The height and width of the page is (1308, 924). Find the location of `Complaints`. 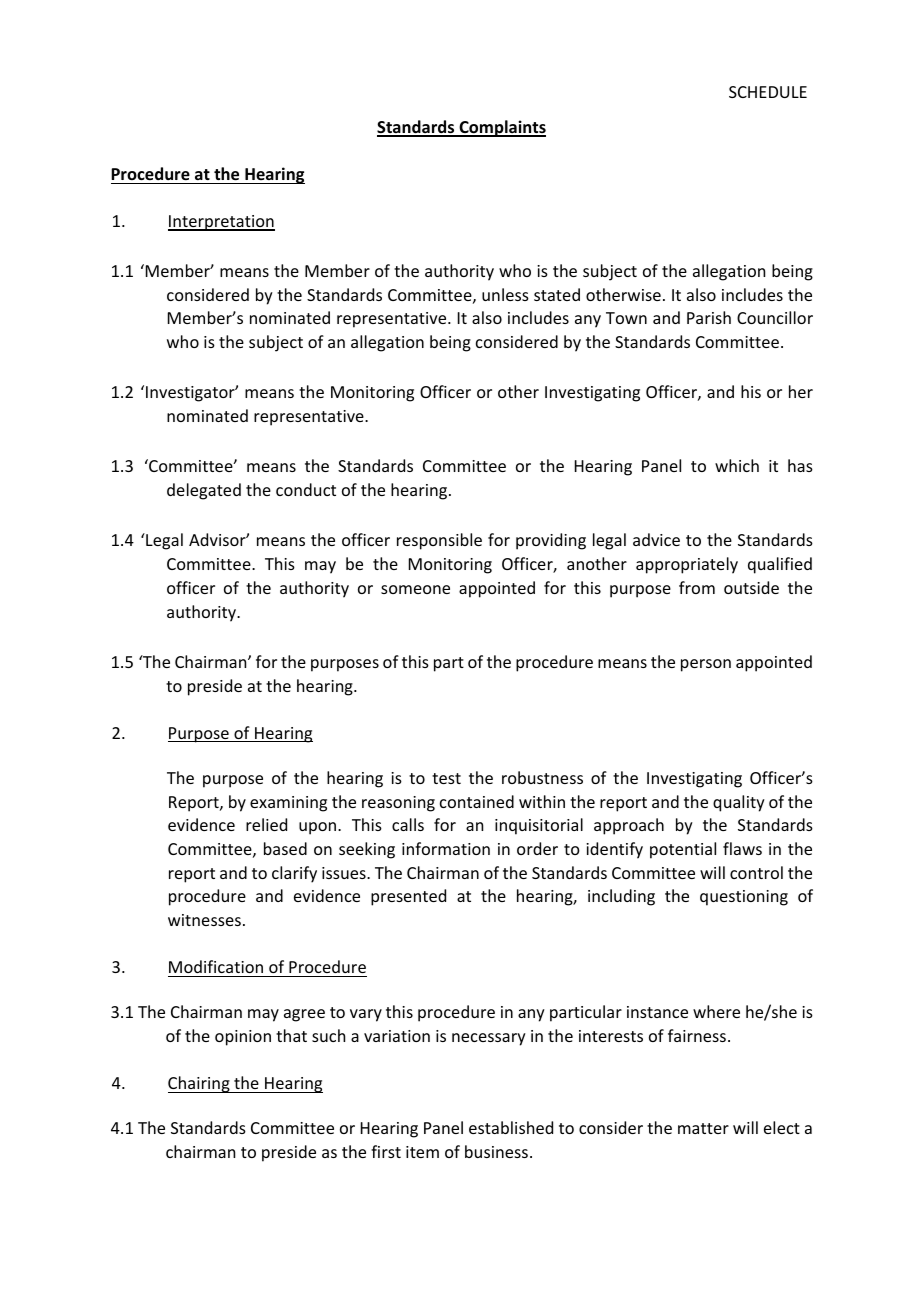

Complaints is located at coordinates (501, 128).
